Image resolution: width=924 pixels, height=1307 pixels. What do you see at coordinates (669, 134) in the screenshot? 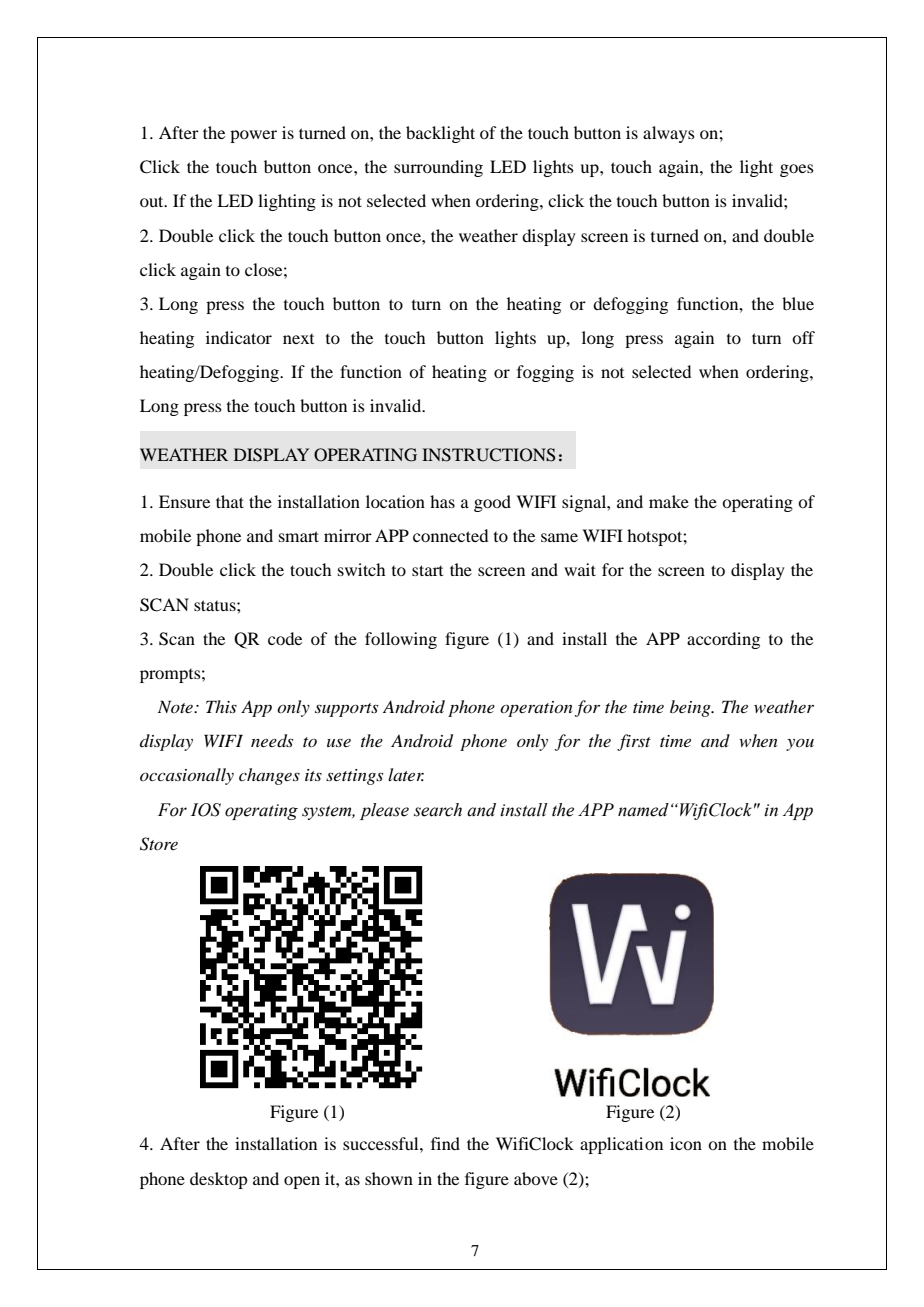
I see `always` at bounding box center [669, 134].
